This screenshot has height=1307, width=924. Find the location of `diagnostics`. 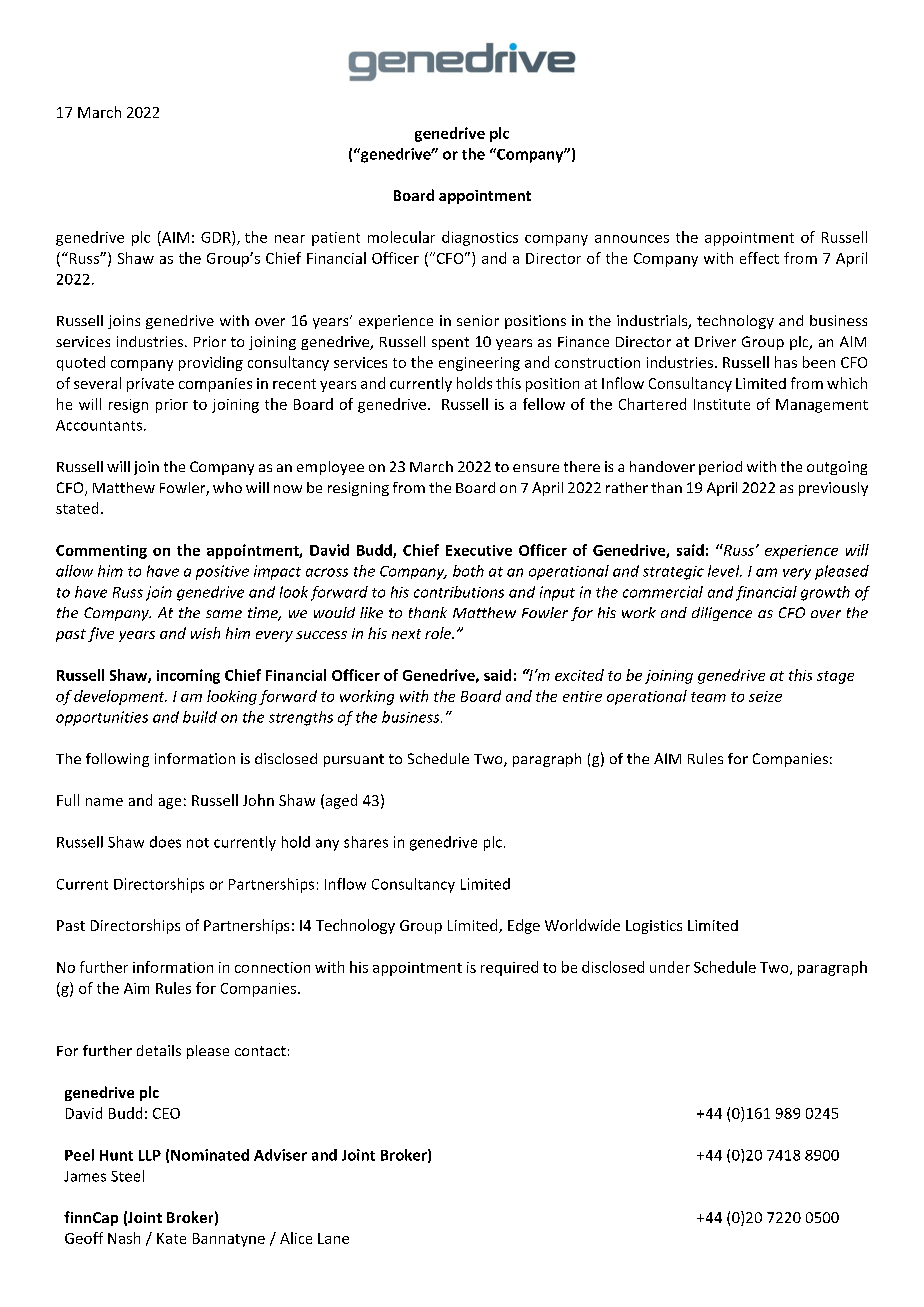

diagnostics is located at coordinates (480, 238).
